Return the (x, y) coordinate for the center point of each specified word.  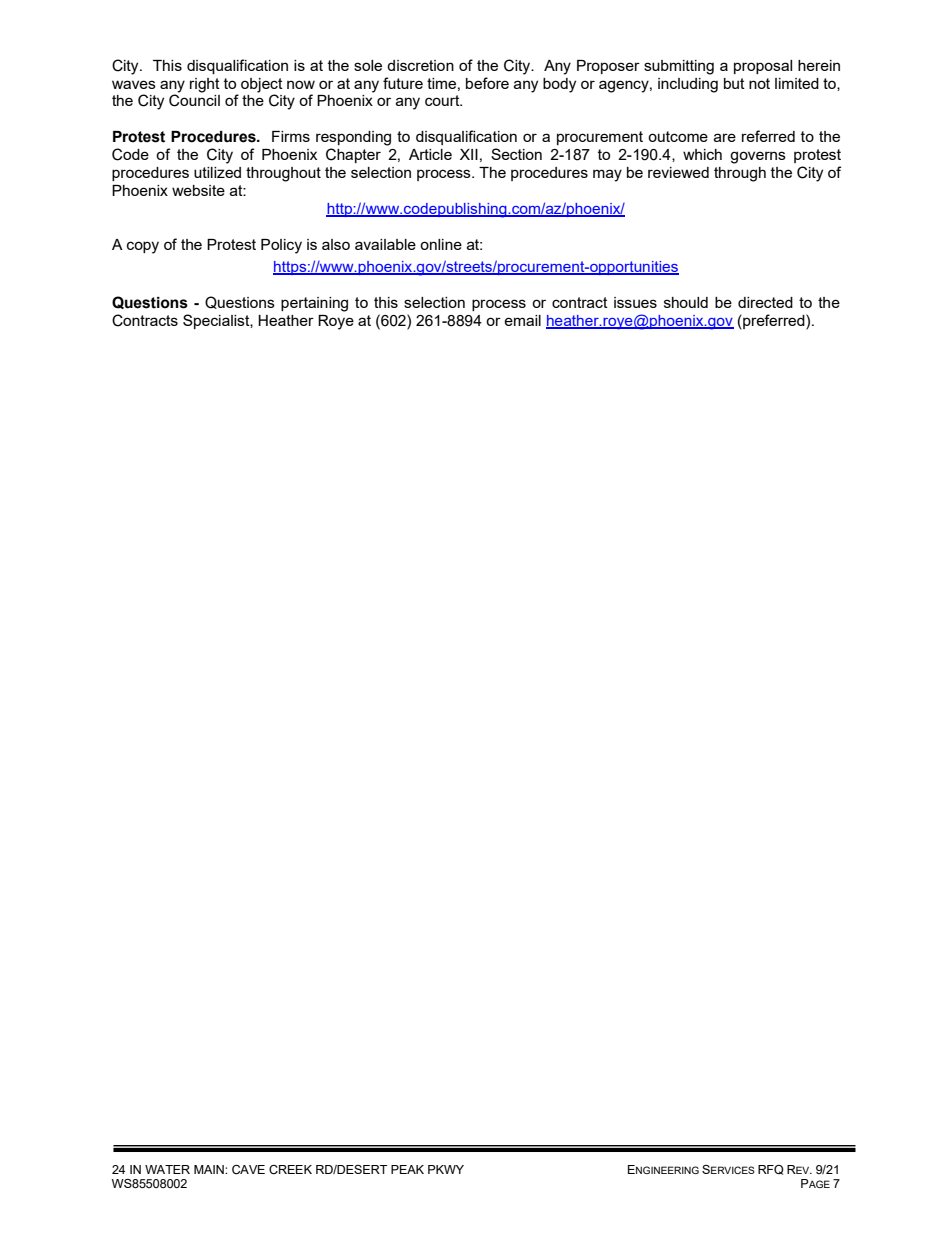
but (734, 83)
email (522, 320)
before (487, 83)
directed (765, 302)
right (205, 85)
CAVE (248, 1170)
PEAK (407, 1169)
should (686, 302)
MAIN (210, 1169)
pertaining (314, 304)
